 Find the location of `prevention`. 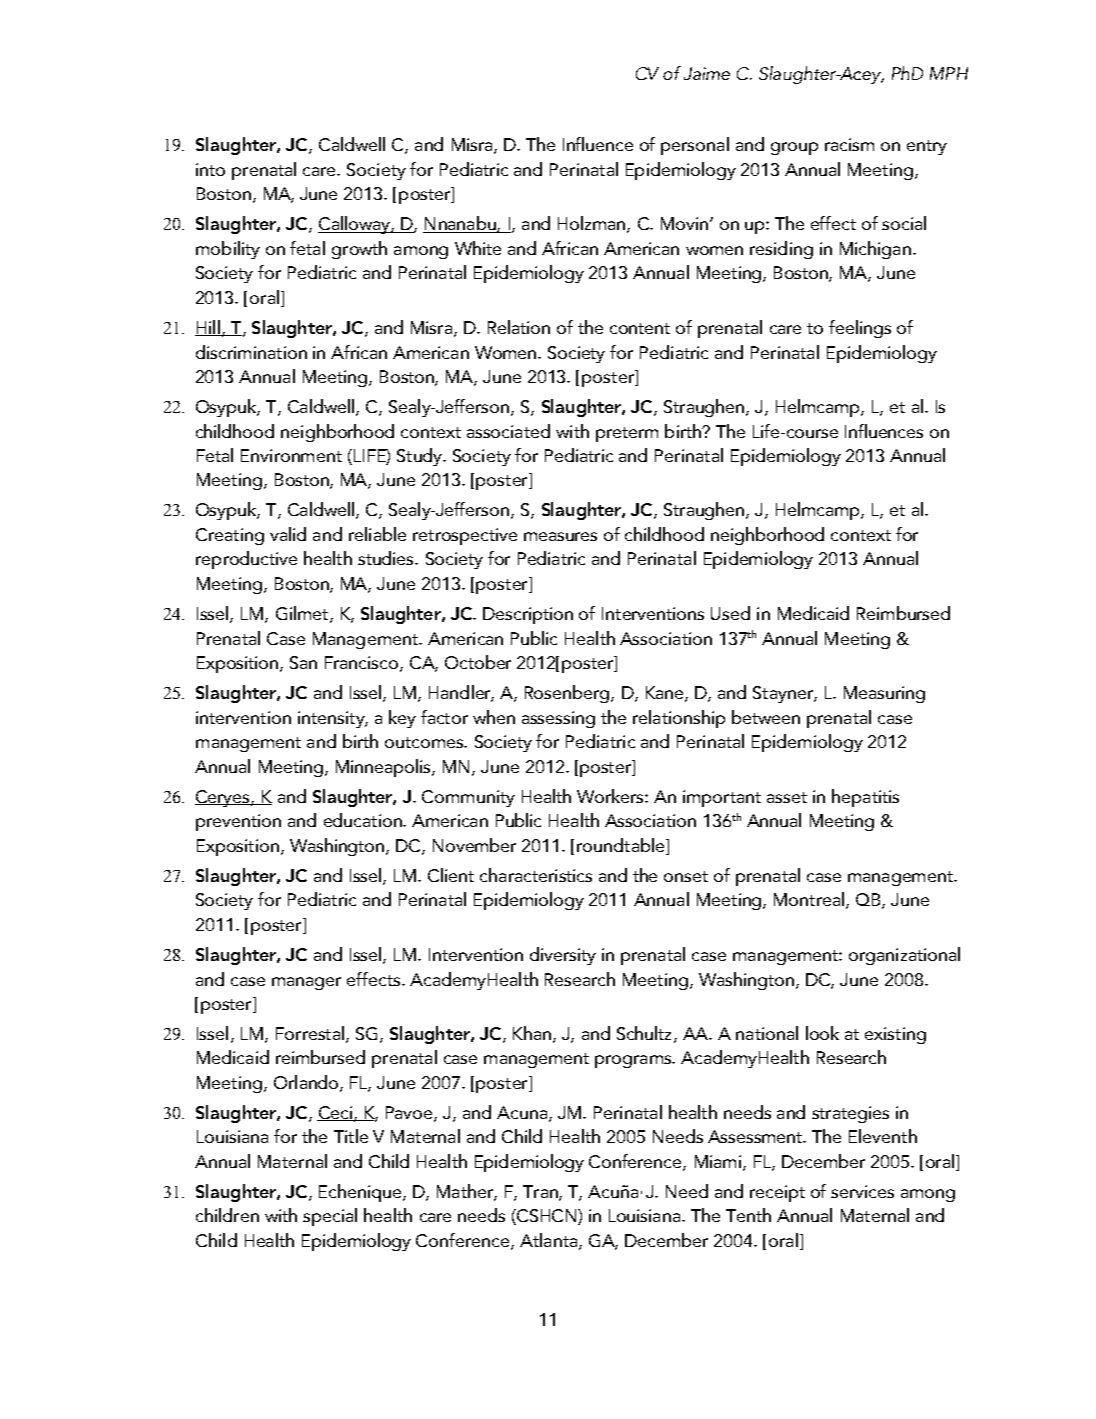

prevention is located at coordinates (238, 822).
